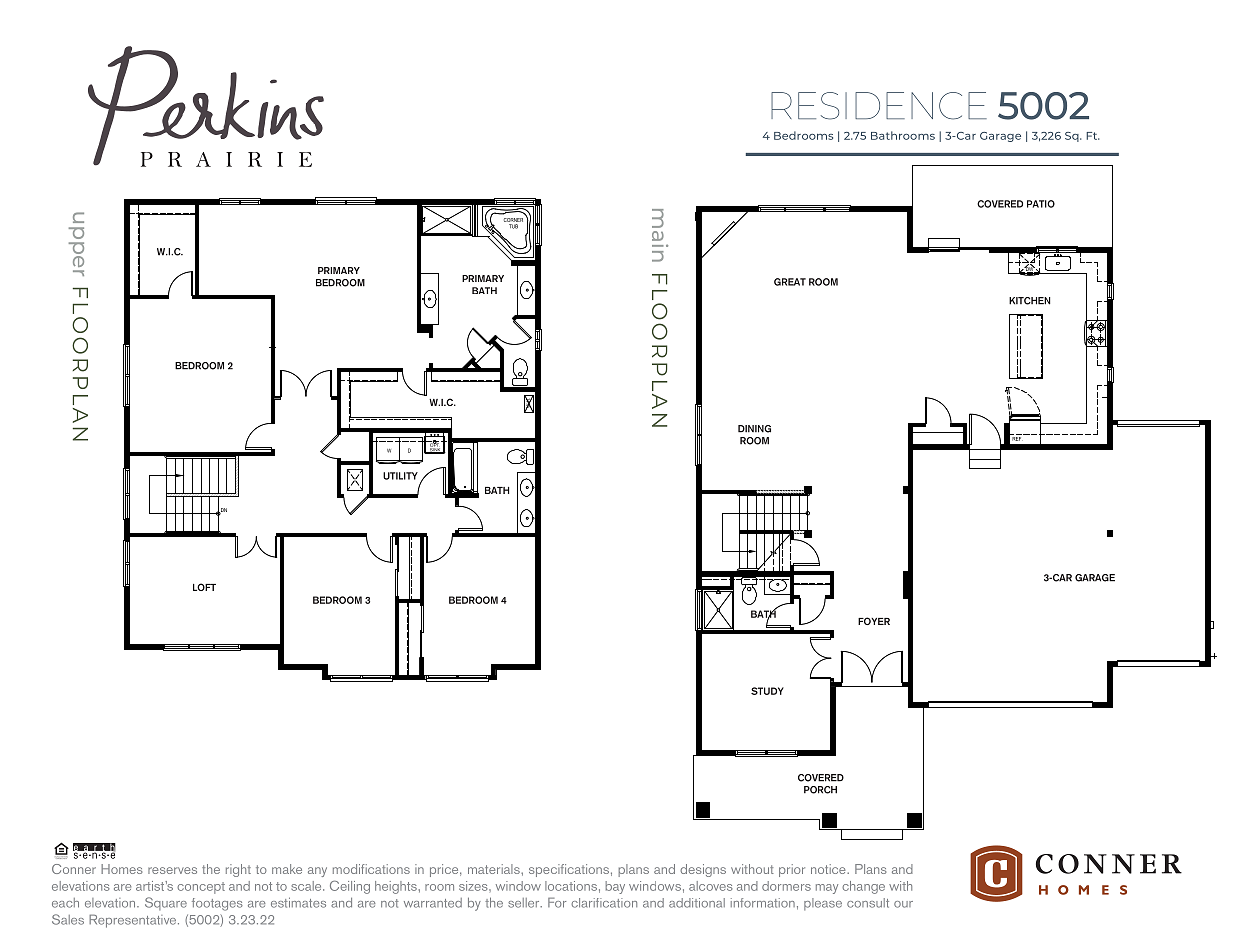 Image resolution: width=1233 pixels, height=952 pixels. Describe the element at coordinates (571, 886) in the screenshot. I see `locations` at that location.
